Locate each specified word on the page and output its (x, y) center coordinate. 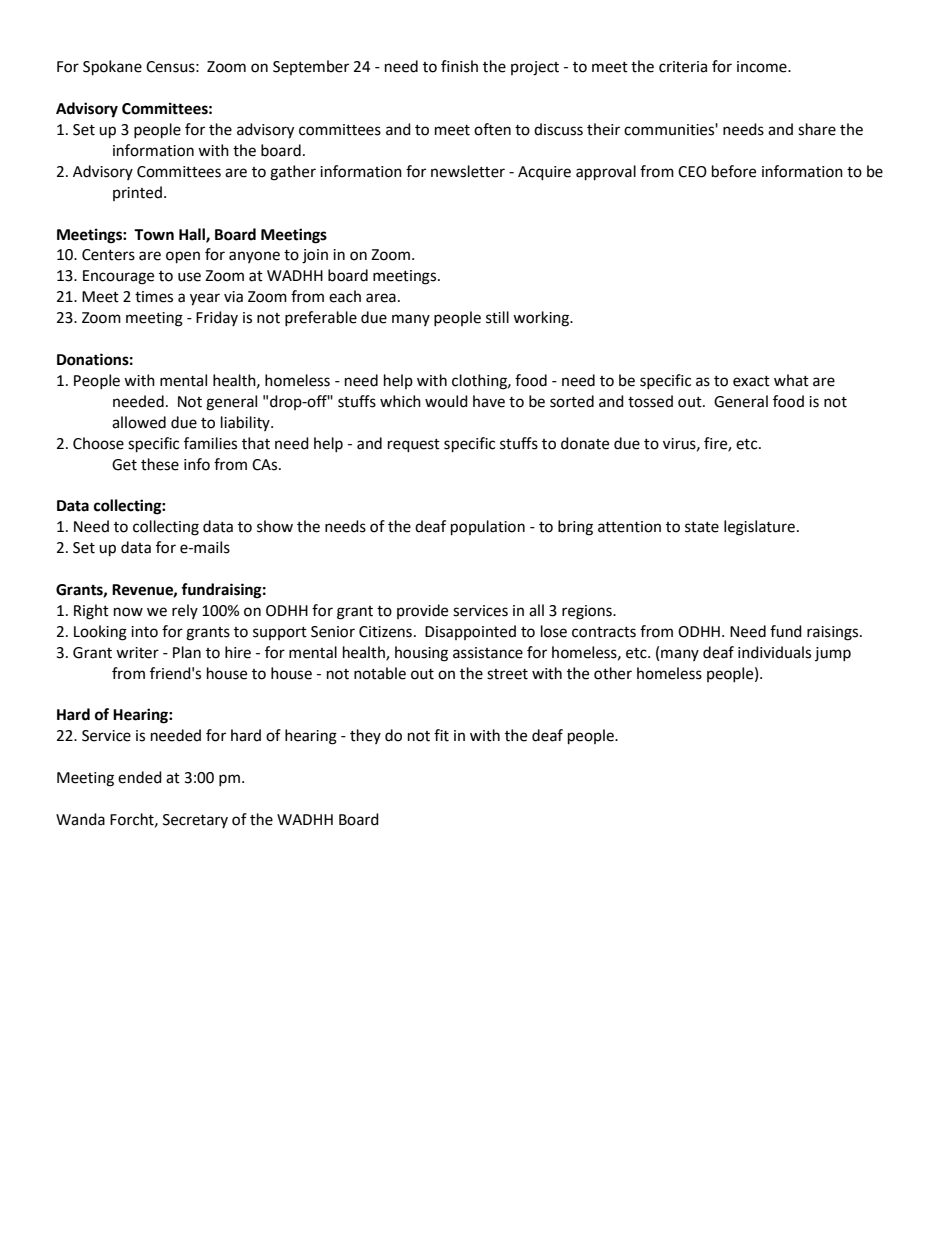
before (734, 171)
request (414, 446)
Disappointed (470, 632)
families (210, 443)
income (763, 67)
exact (751, 381)
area (381, 298)
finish (459, 66)
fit (441, 735)
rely (185, 611)
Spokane (112, 68)
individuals (774, 652)
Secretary (195, 821)
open (183, 257)
